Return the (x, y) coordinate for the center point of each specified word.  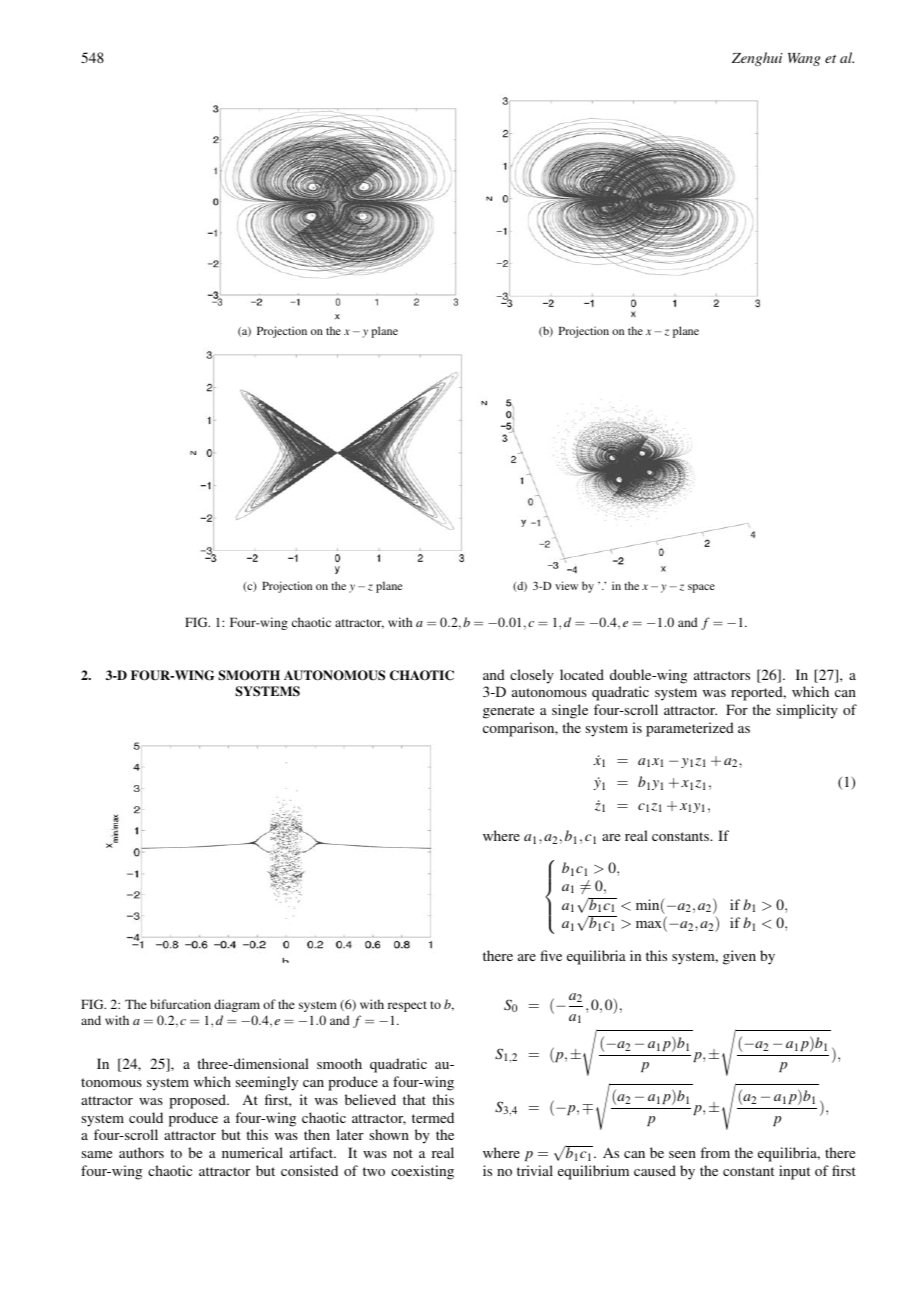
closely (532, 676)
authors (141, 1152)
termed (433, 1117)
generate (508, 712)
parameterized (690, 729)
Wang (804, 59)
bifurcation (180, 1004)
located (582, 674)
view (566, 585)
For (737, 709)
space (701, 588)
